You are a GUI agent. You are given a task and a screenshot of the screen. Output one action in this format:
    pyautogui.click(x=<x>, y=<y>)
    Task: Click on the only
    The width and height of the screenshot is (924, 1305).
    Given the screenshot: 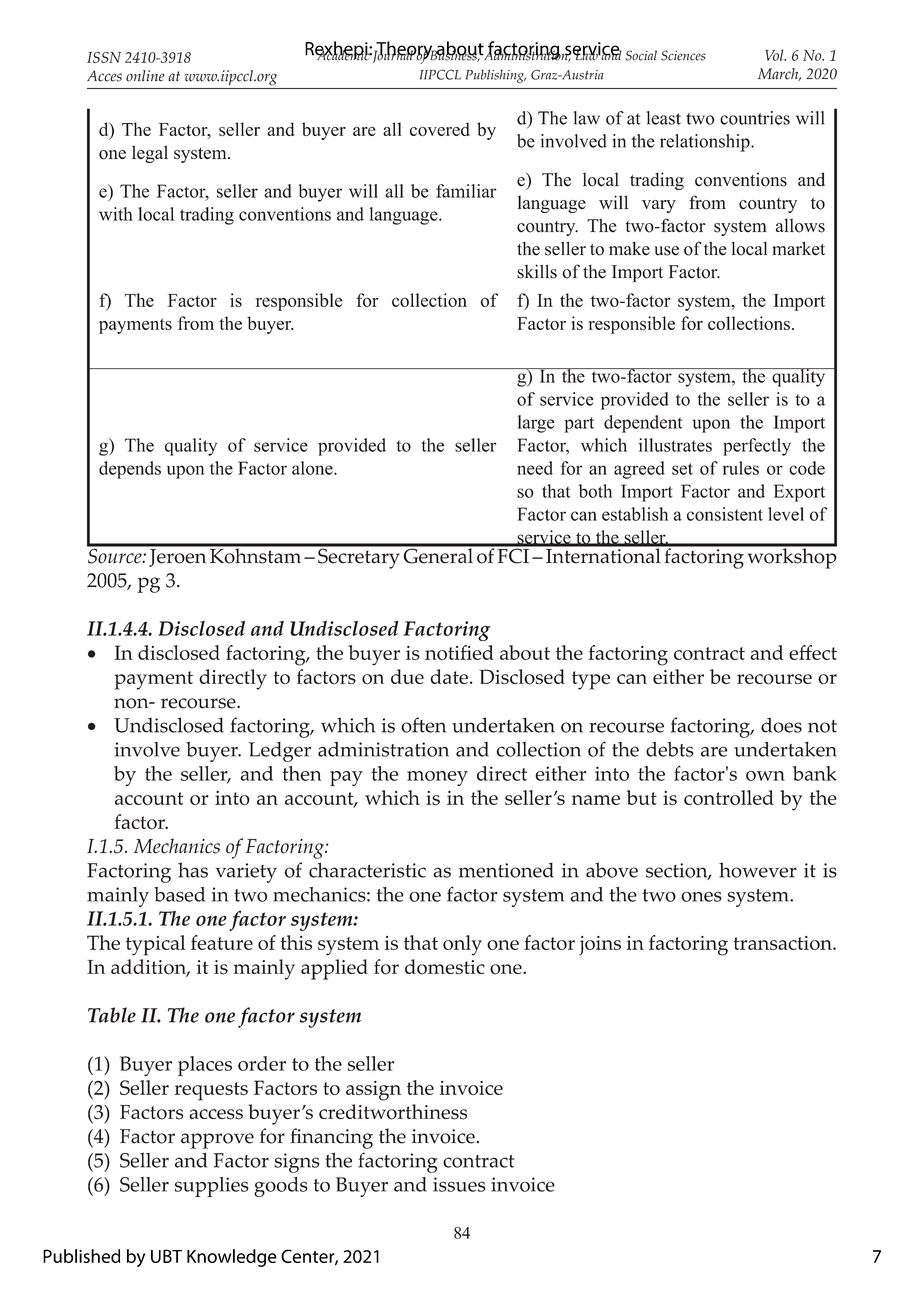 What is the action you would take?
    pyautogui.click(x=462, y=945)
